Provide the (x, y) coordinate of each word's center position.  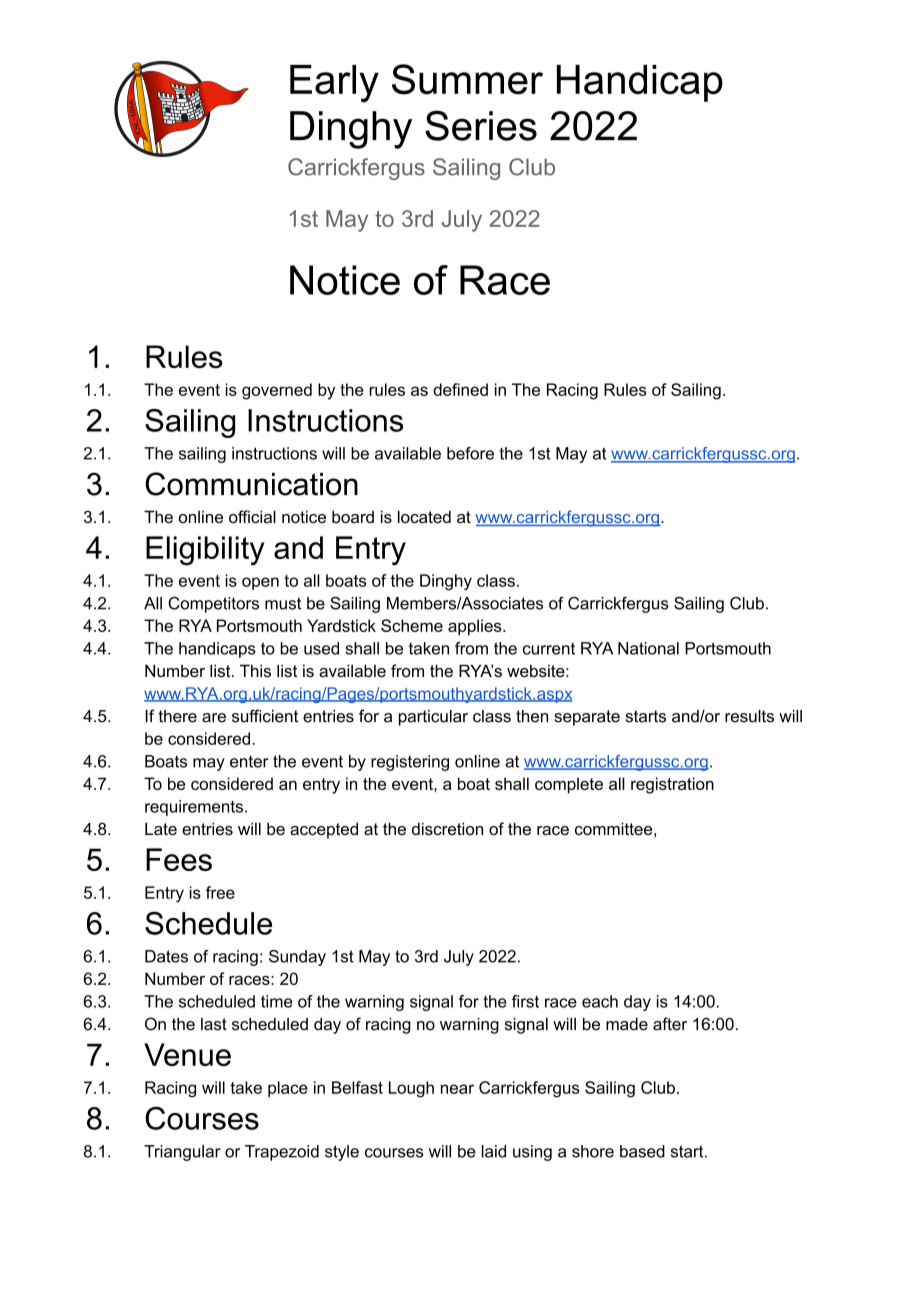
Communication (251, 484)
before (470, 453)
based (642, 1151)
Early (334, 84)
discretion (447, 828)
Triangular (182, 1153)
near (457, 1089)
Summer (467, 79)
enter (249, 762)
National (648, 648)
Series (481, 125)
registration (672, 785)
